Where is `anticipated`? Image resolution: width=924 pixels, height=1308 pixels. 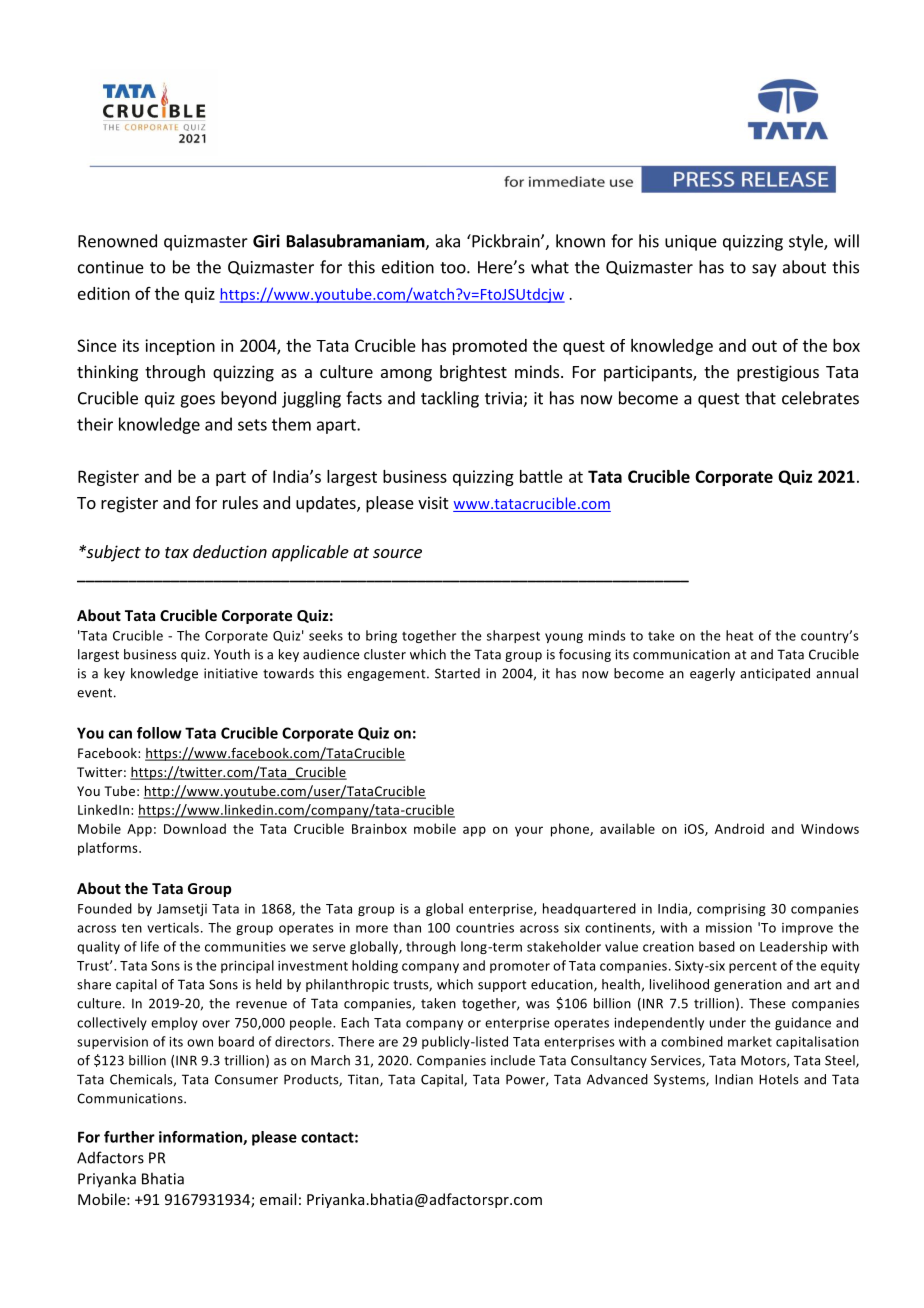
anticipated is located at coordinates (775, 674).
